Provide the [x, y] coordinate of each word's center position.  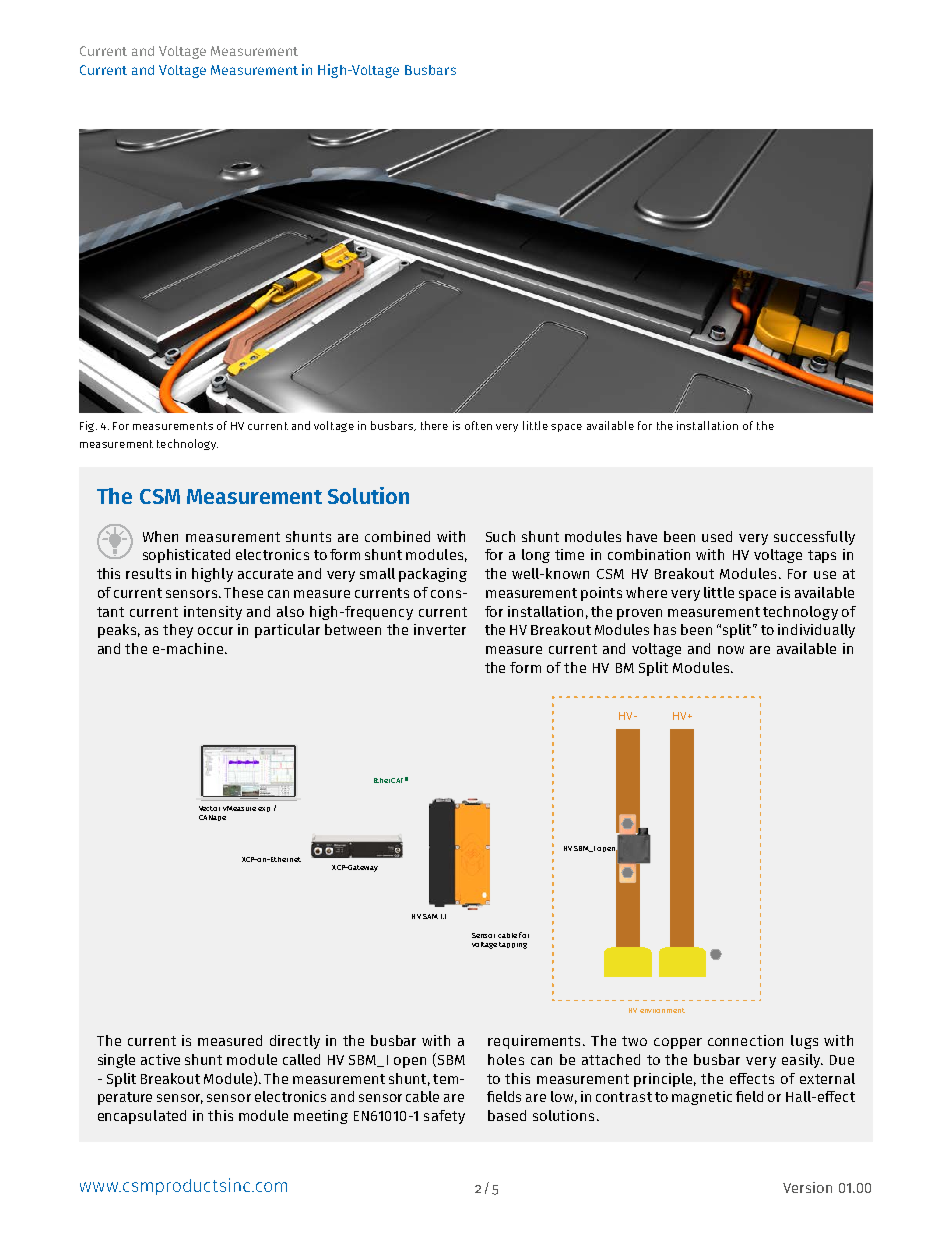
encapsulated [142, 1117]
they [178, 631]
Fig [88, 426]
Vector [209, 808]
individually [816, 631]
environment [662, 1010]
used [717, 536]
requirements [536, 1042]
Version [807, 1187]
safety [444, 1117]
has [665, 629]
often [478, 425]
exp [264, 809]
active [160, 1059]
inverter [440, 629]
